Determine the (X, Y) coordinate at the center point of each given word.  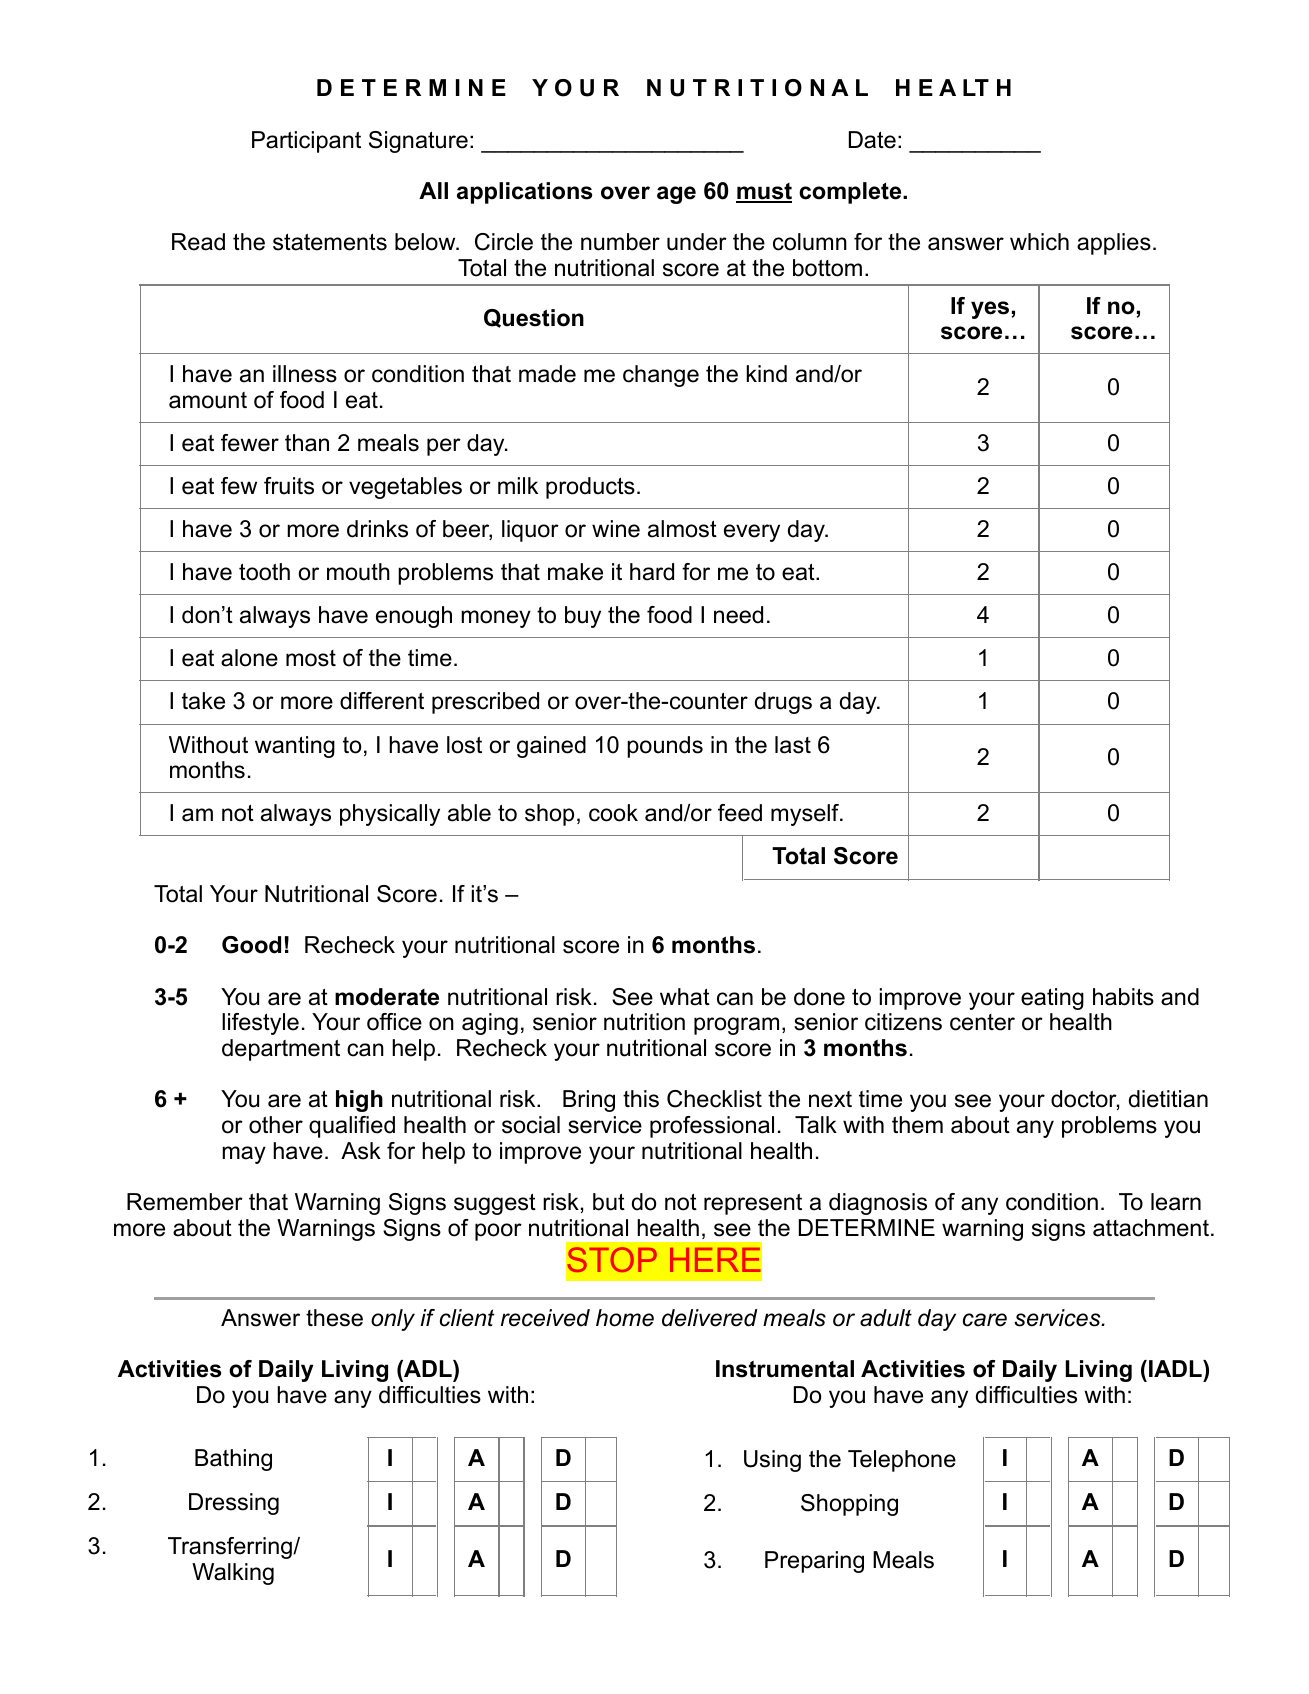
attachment (1151, 1228)
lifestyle (260, 1024)
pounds (665, 747)
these (334, 1318)
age (676, 195)
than (307, 443)
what (685, 997)
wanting (295, 747)
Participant (306, 142)
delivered (710, 1318)
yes (991, 310)
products (590, 488)
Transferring (231, 1548)
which (1039, 242)
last (793, 745)
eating (1052, 999)
